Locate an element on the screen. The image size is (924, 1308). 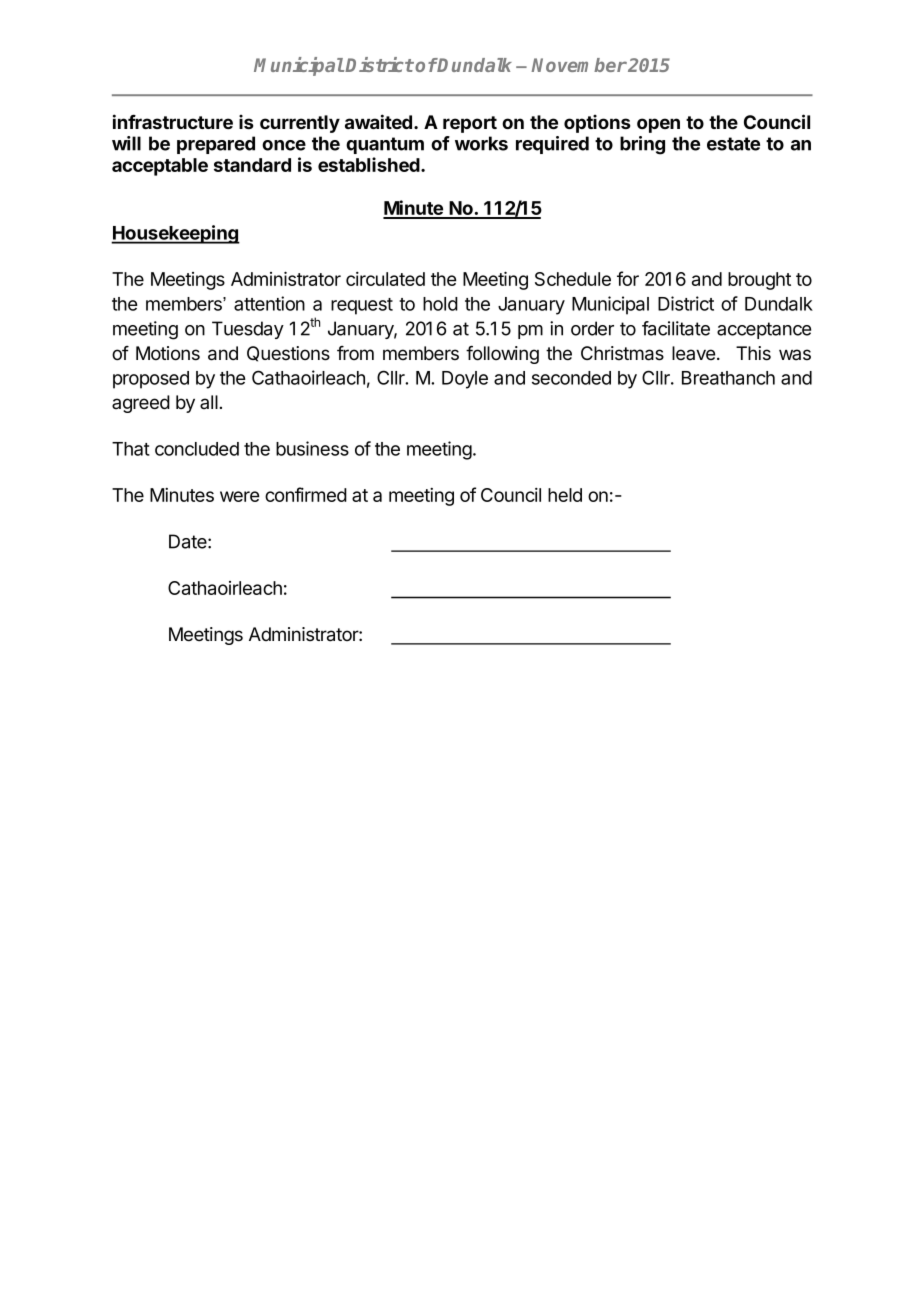
were is located at coordinates (239, 496).
